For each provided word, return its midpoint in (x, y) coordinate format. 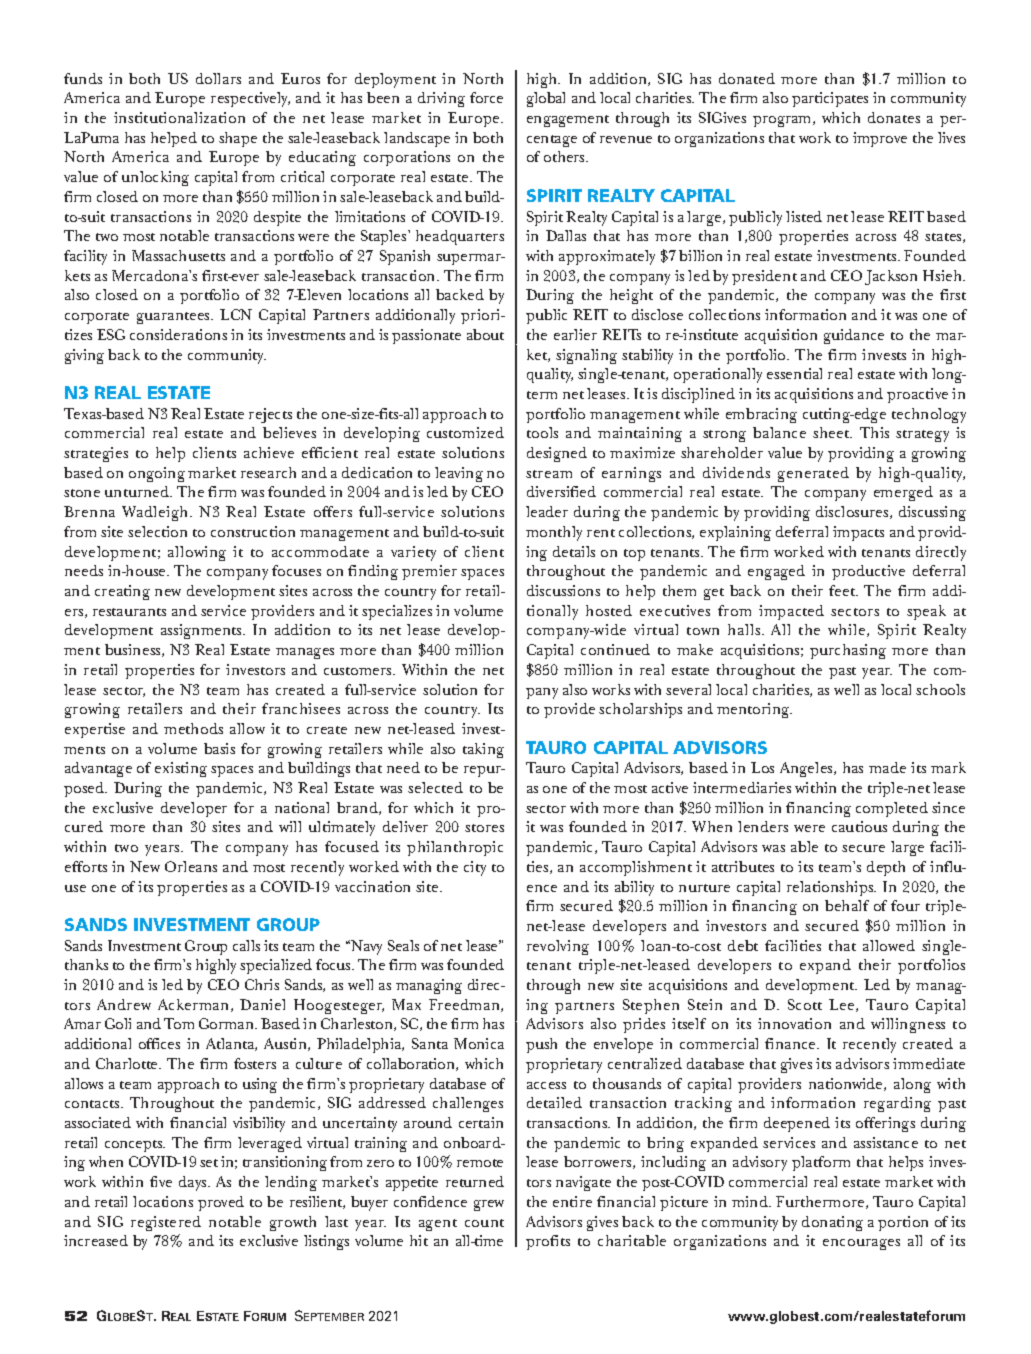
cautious (859, 826)
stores (484, 828)
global (546, 99)
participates (830, 99)
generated (813, 474)
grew (489, 1205)
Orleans (191, 866)
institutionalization (179, 117)
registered (166, 1223)
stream (549, 474)
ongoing (157, 474)
